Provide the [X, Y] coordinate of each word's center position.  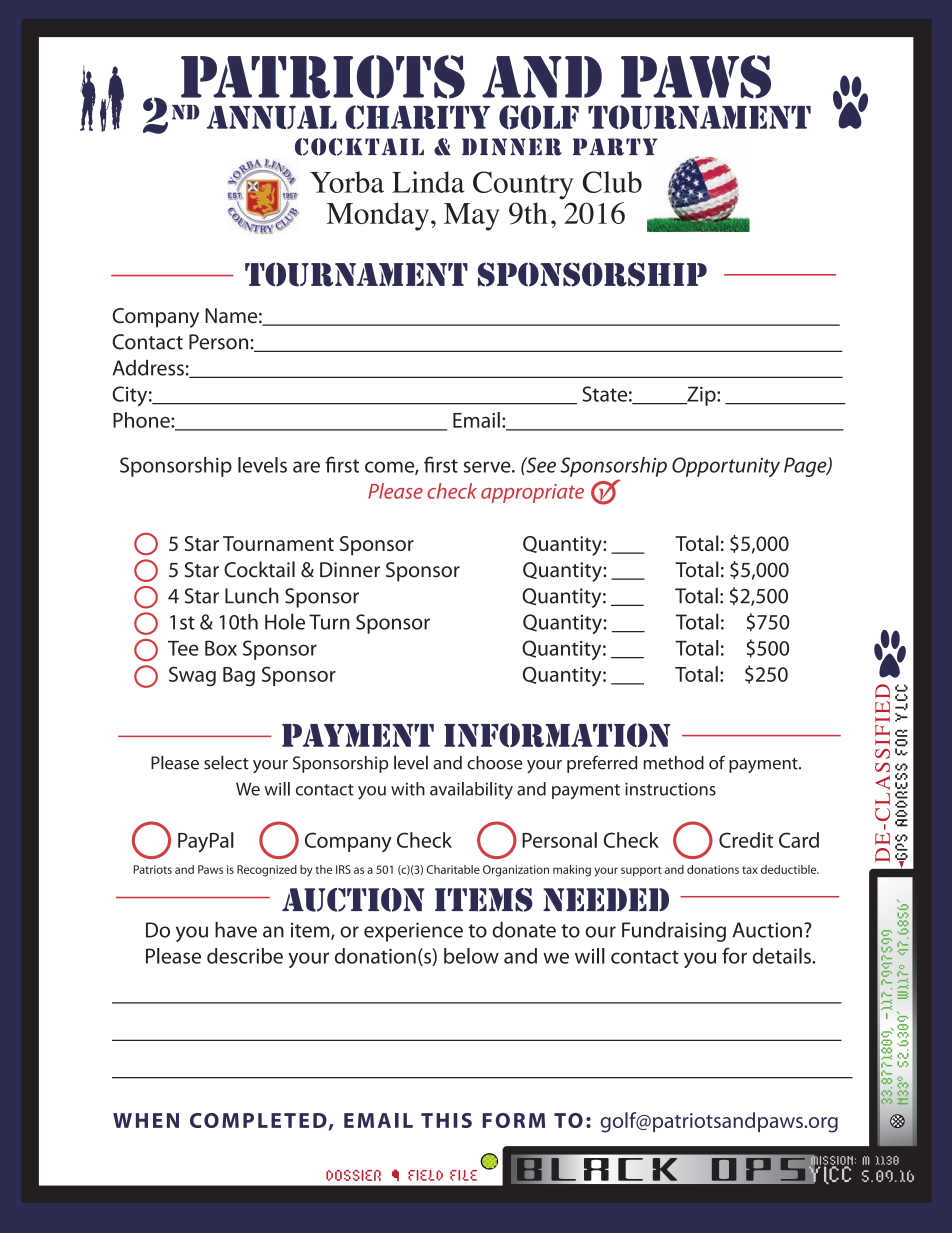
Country [523, 185]
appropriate [532, 493]
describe [245, 956]
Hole [285, 621]
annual [272, 117]
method [674, 763]
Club [612, 182]
